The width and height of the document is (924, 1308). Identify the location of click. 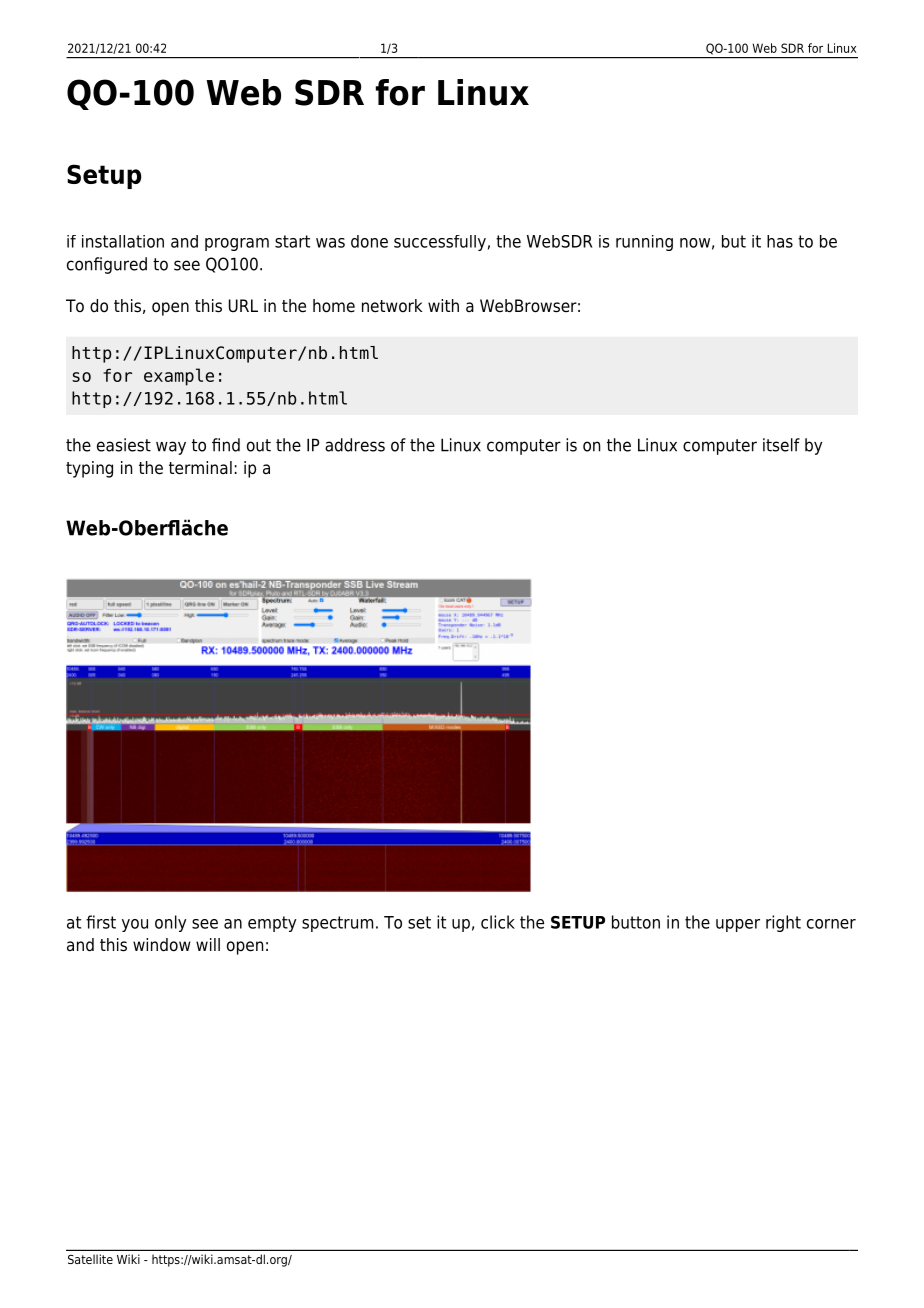
(498, 922).
